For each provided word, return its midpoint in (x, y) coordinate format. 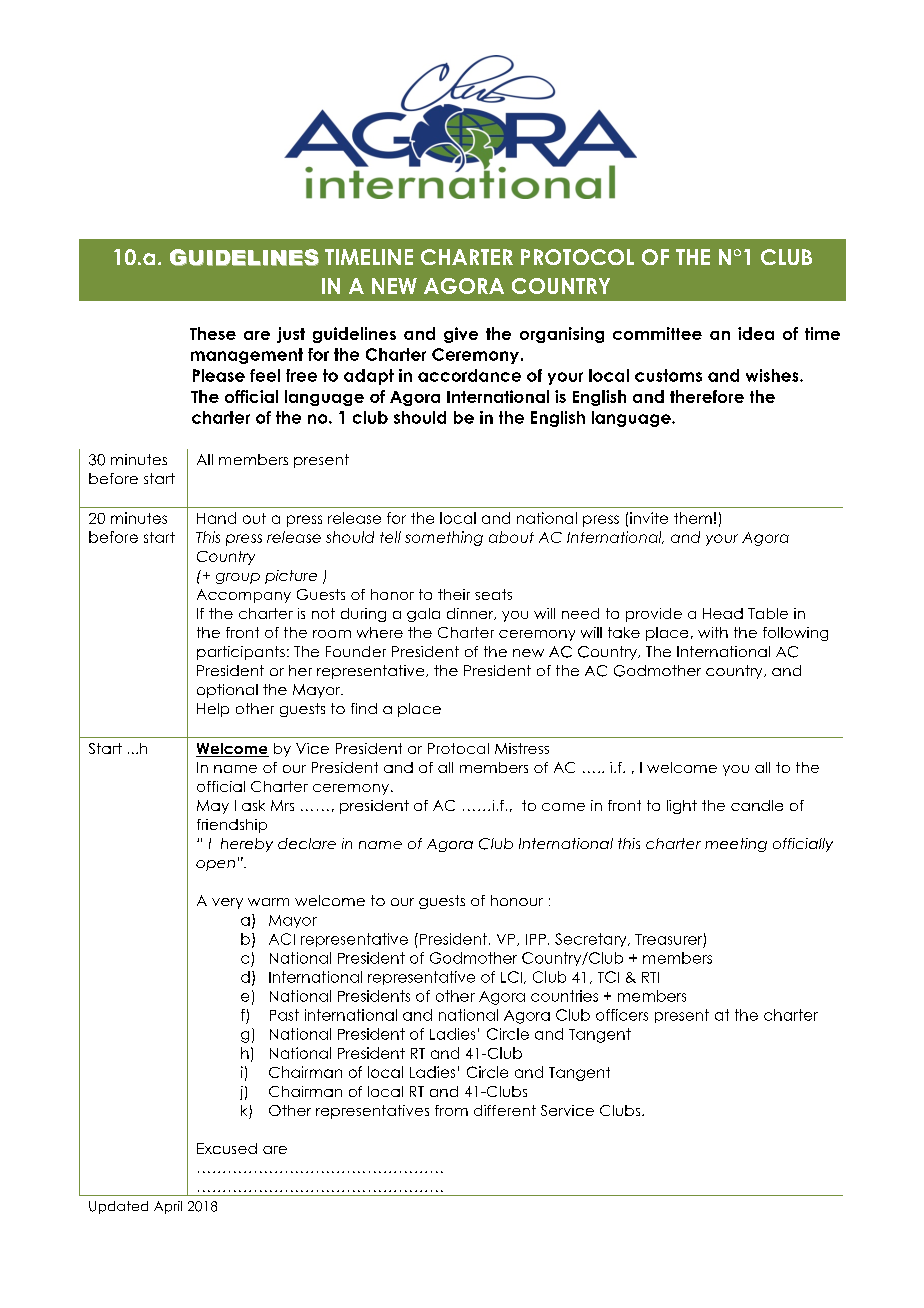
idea (756, 333)
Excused (227, 1148)
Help (213, 710)
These (213, 333)
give (461, 335)
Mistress (522, 748)
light (682, 807)
